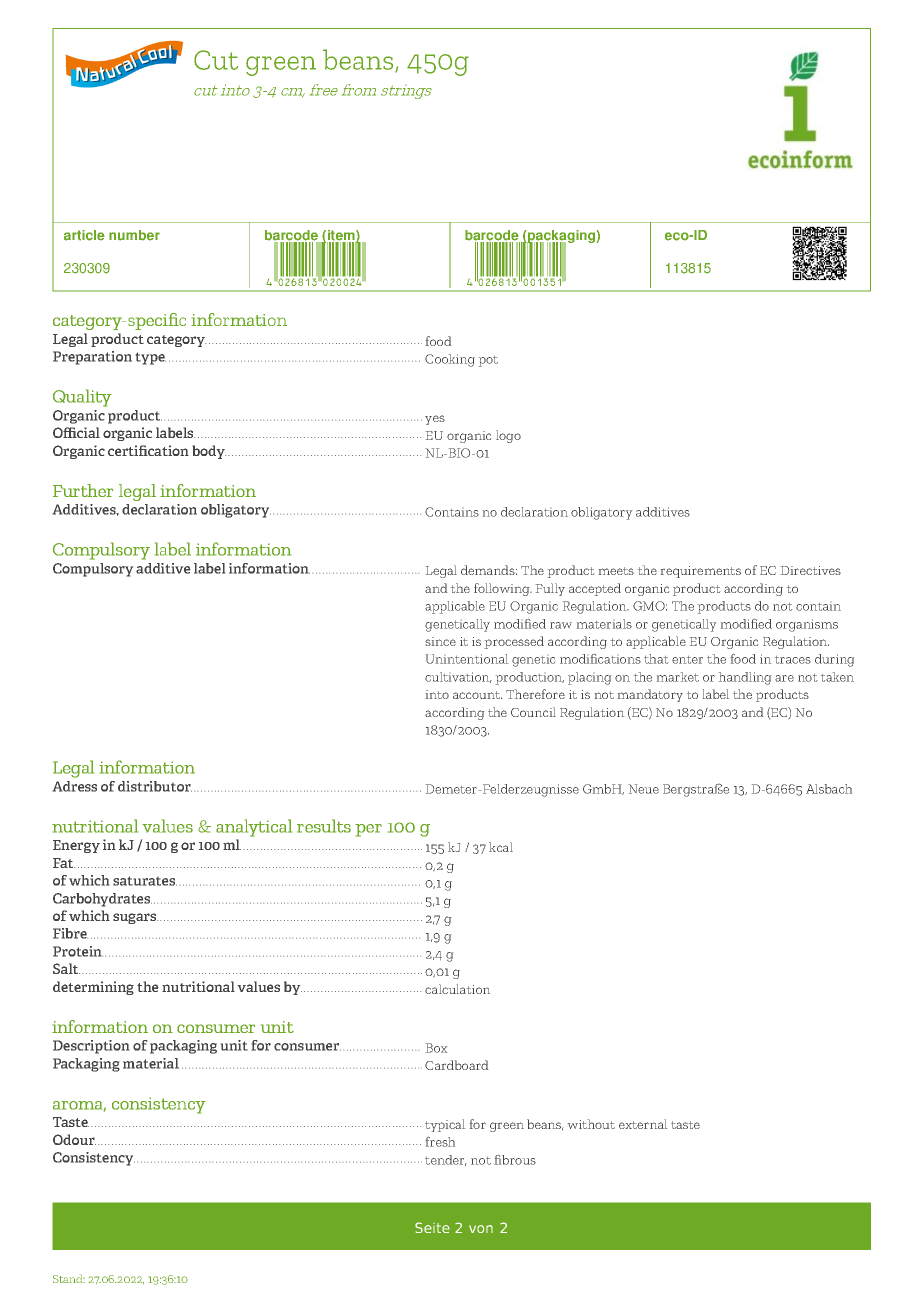 This image has height=1308, width=924. Describe the element at coordinates (701, 572) in the image. I see `requirements` at that location.
